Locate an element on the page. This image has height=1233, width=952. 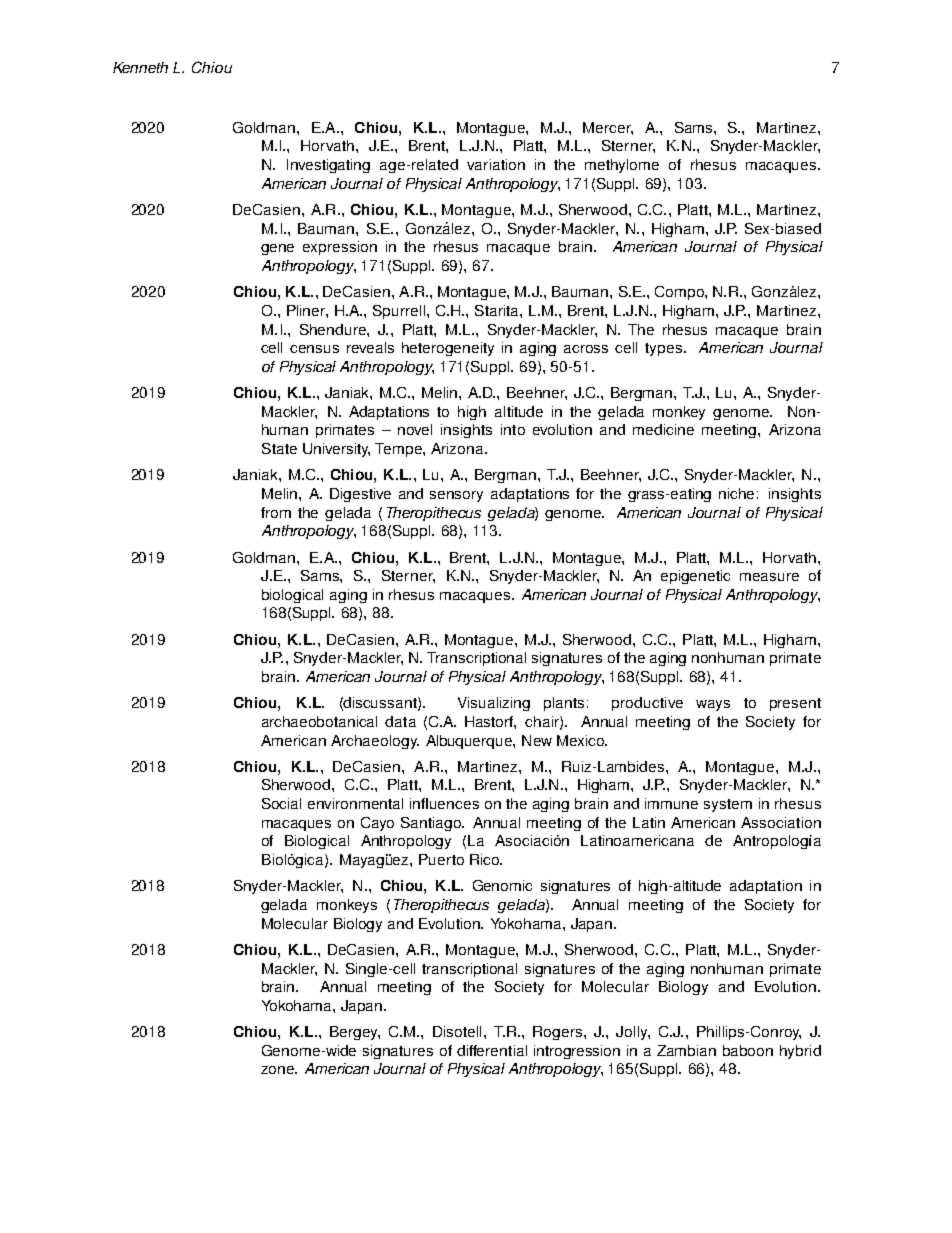
variation is located at coordinates (496, 164).
